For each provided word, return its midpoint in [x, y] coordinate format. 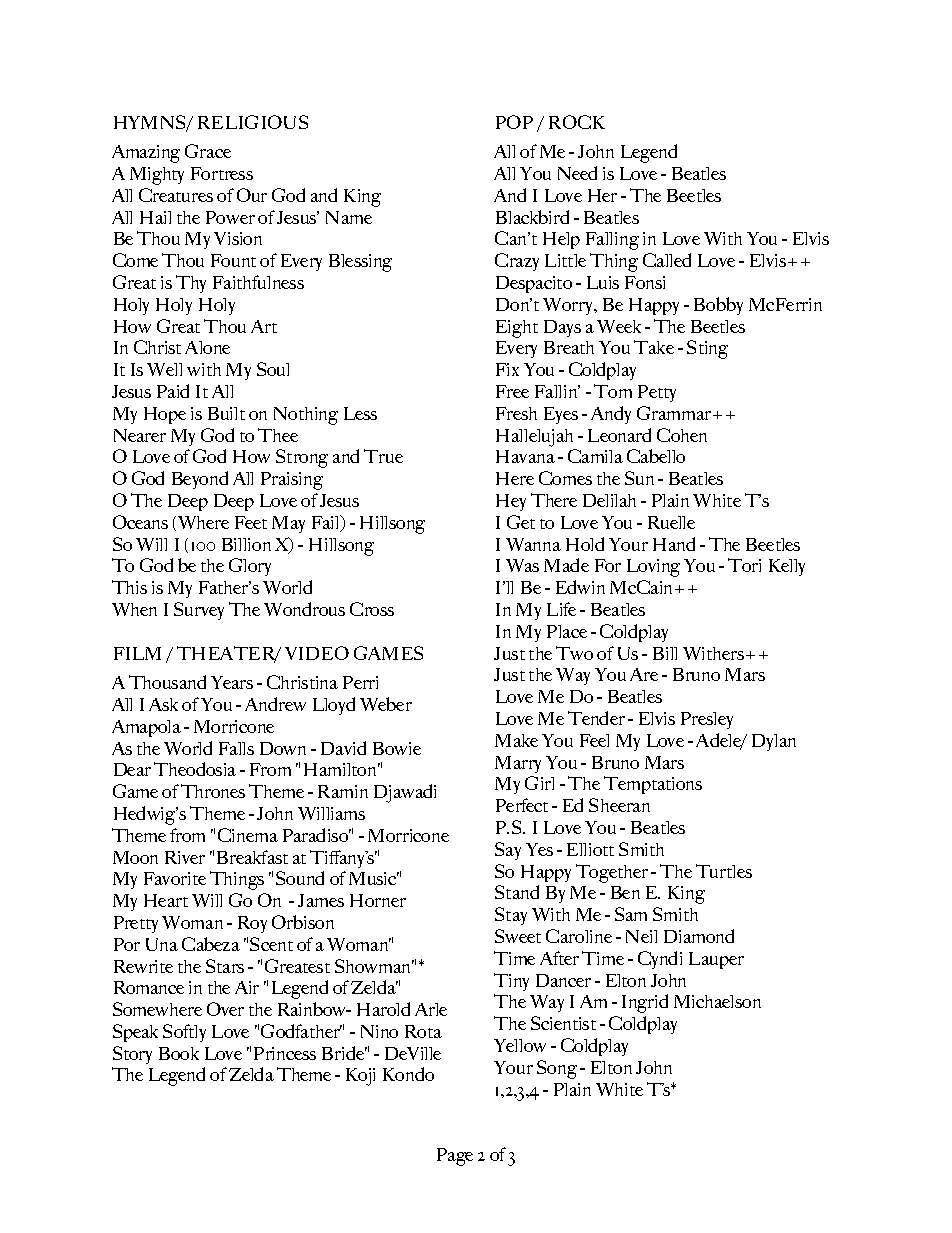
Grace [208, 151]
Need [577, 173]
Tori [744, 565]
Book [179, 1053]
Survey [199, 611]
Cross [372, 609]
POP [514, 122]
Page [455, 1157]
